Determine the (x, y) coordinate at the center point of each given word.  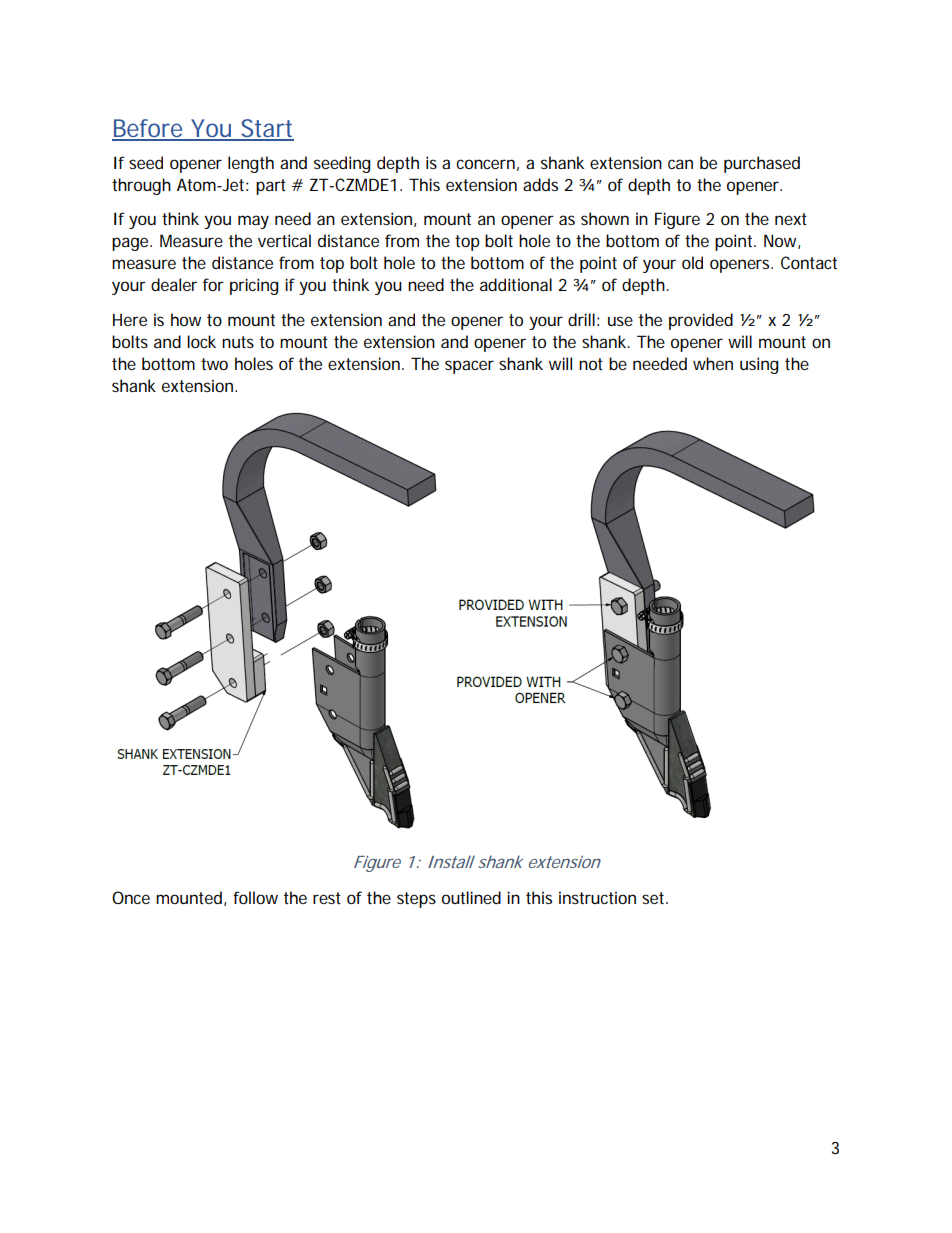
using (759, 365)
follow (255, 897)
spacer (469, 367)
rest (327, 898)
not (591, 364)
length (251, 164)
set (654, 898)
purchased (762, 164)
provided (701, 321)
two (214, 364)
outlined (471, 897)
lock (201, 341)
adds (540, 184)
